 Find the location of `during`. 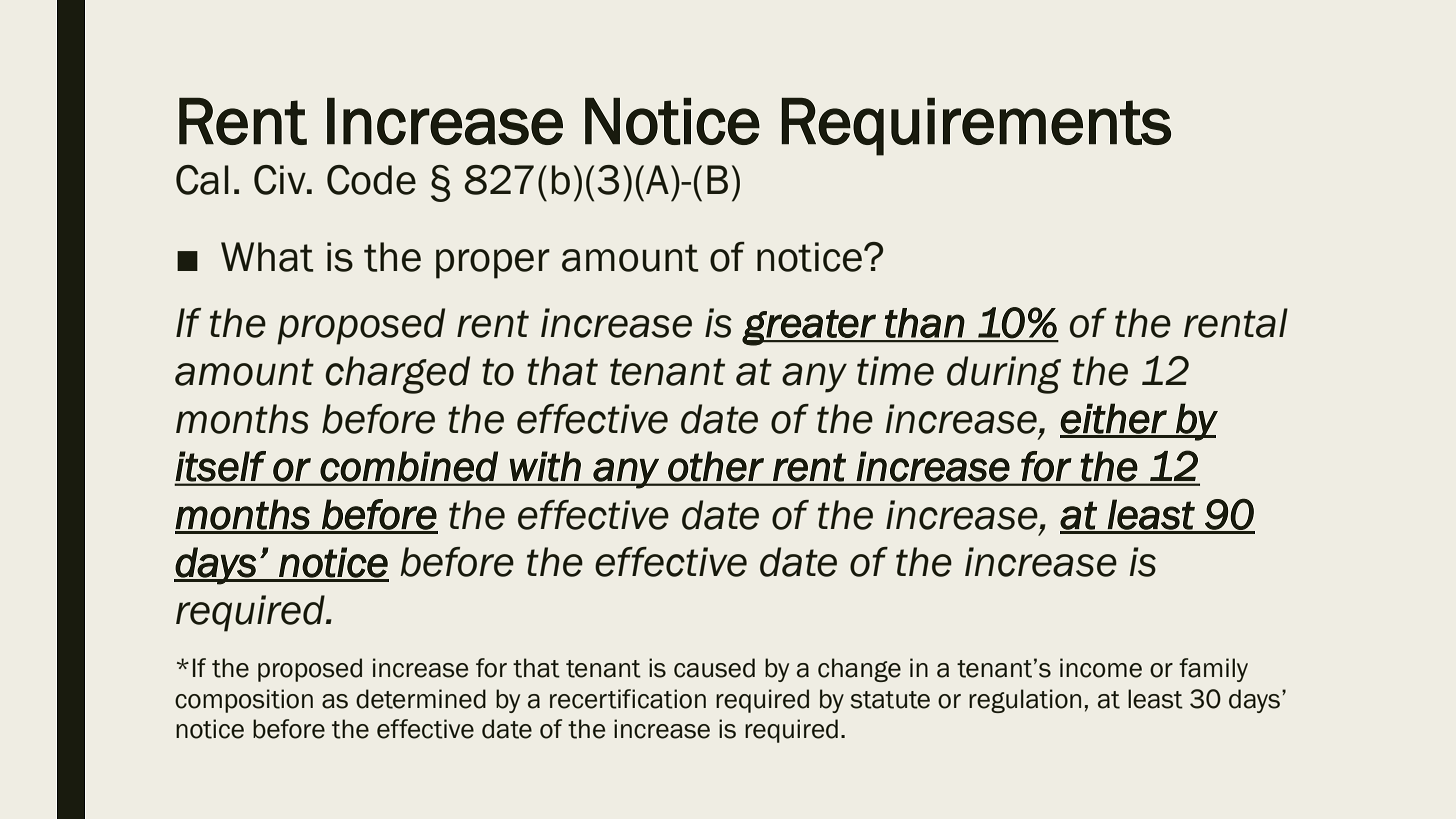

during is located at coordinates (1004, 375).
